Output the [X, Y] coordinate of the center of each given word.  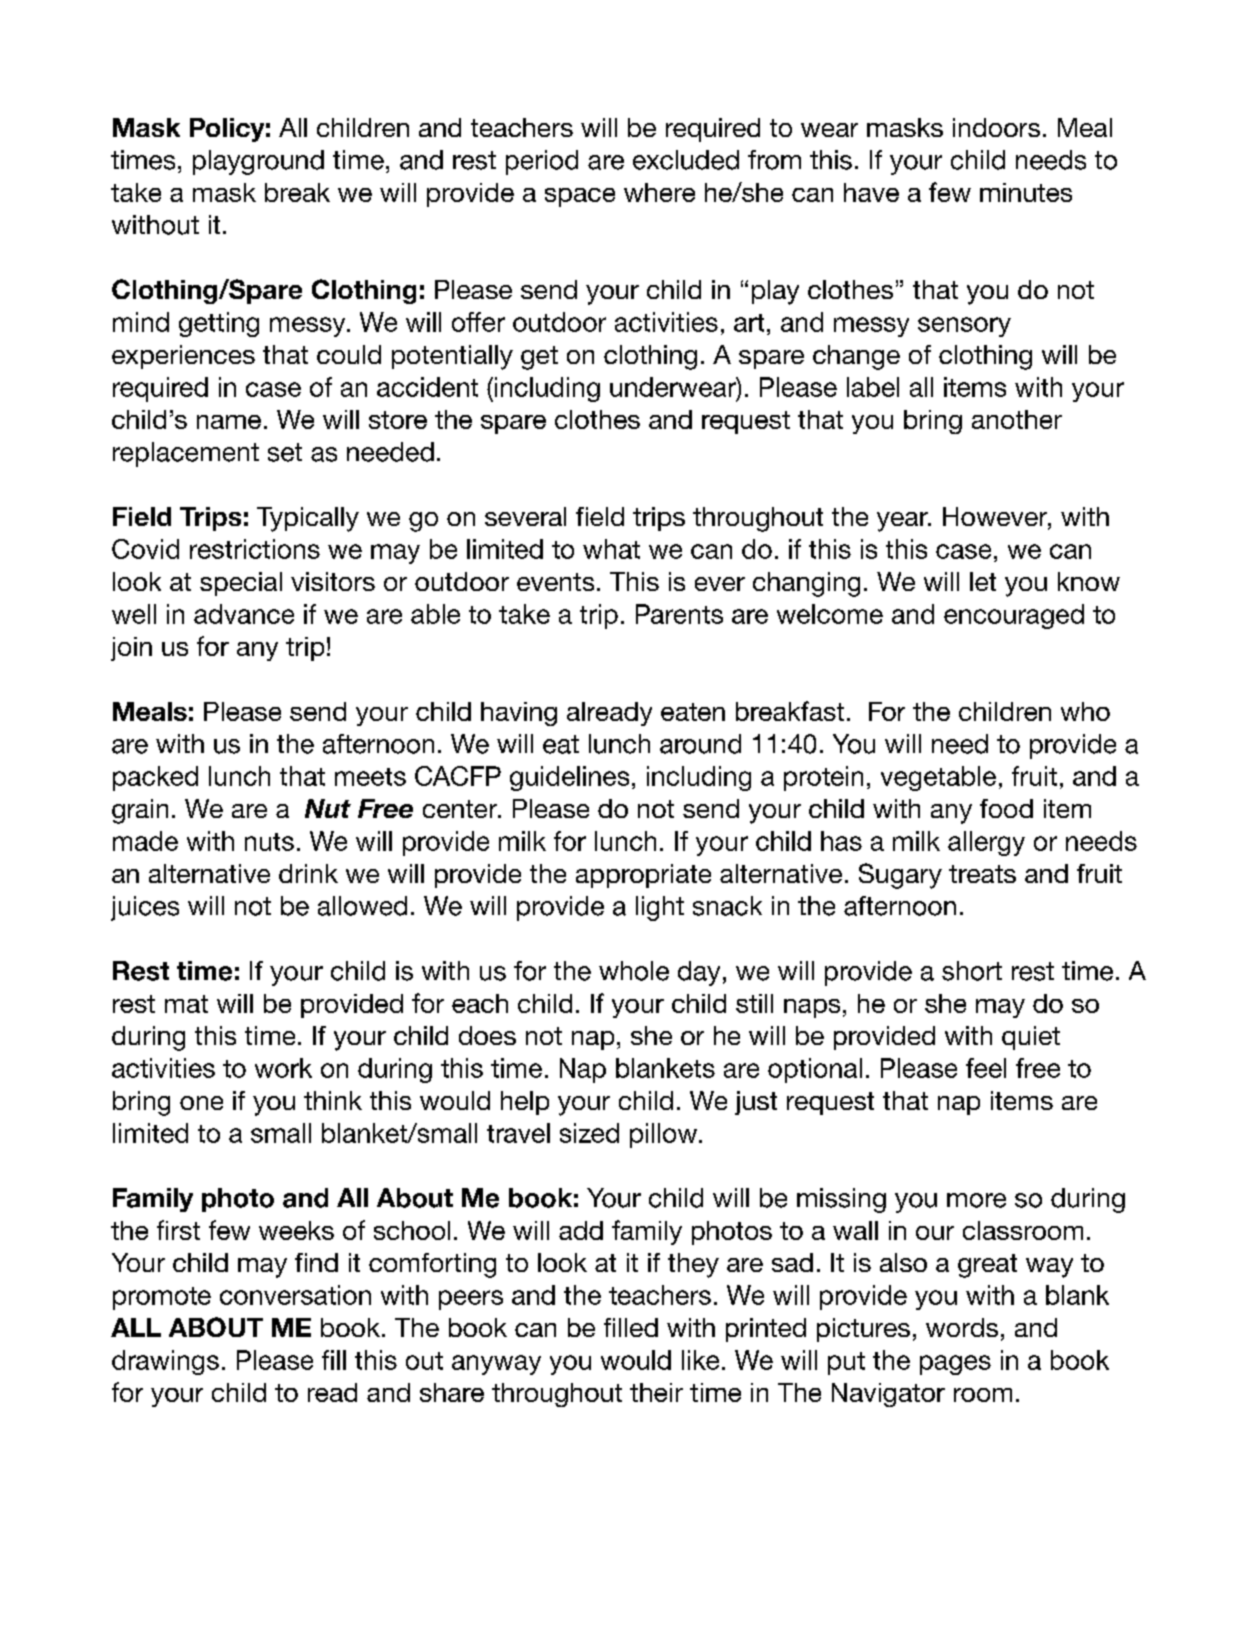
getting [219, 324]
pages [955, 1365]
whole [634, 971]
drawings [165, 1362]
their [656, 1392]
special [241, 584]
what [611, 549]
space [580, 197]
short [972, 971]
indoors [996, 127]
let [983, 581]
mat [186, 1004]
